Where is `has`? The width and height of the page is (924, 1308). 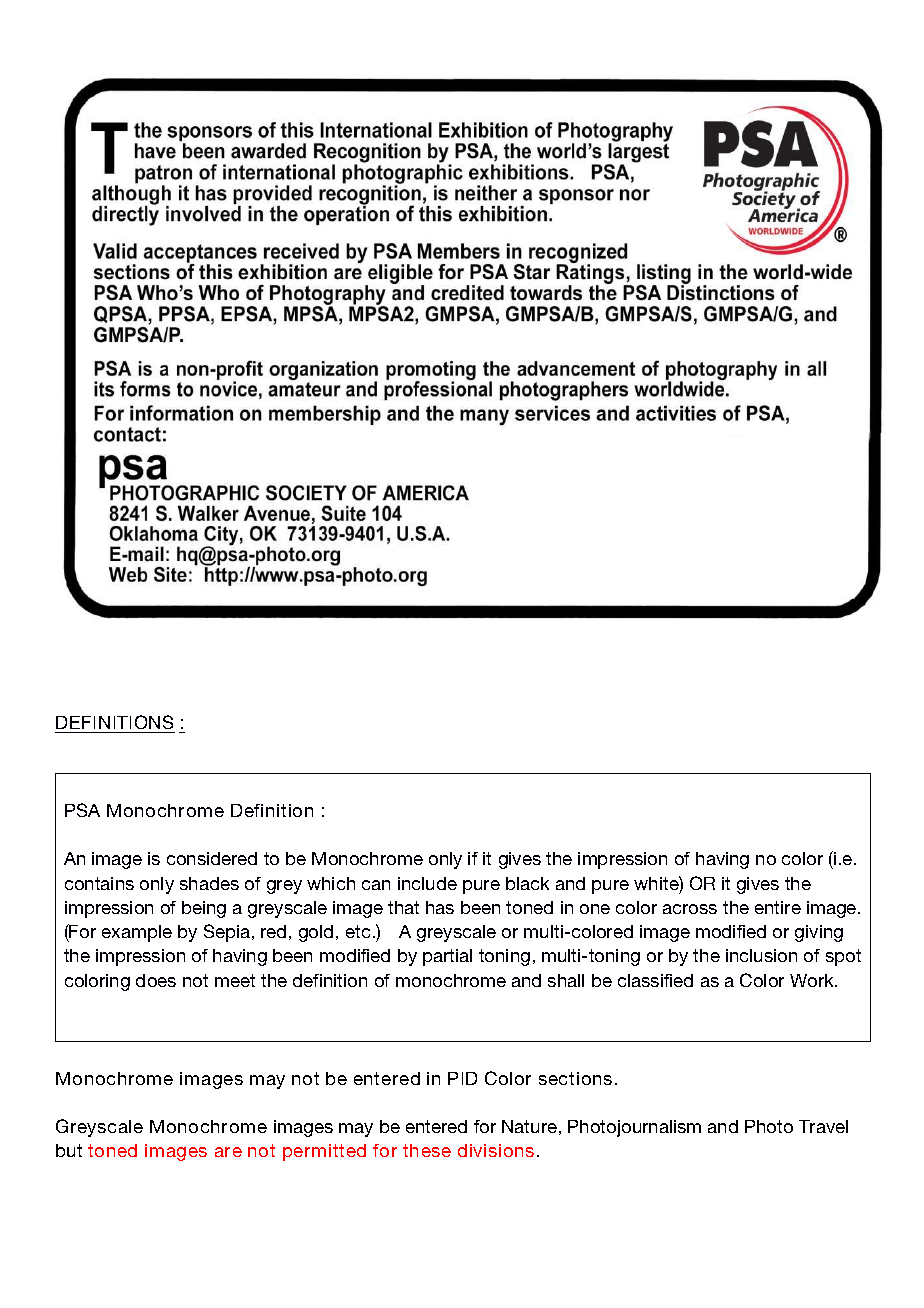
has is located at coordinates (440, 907).
